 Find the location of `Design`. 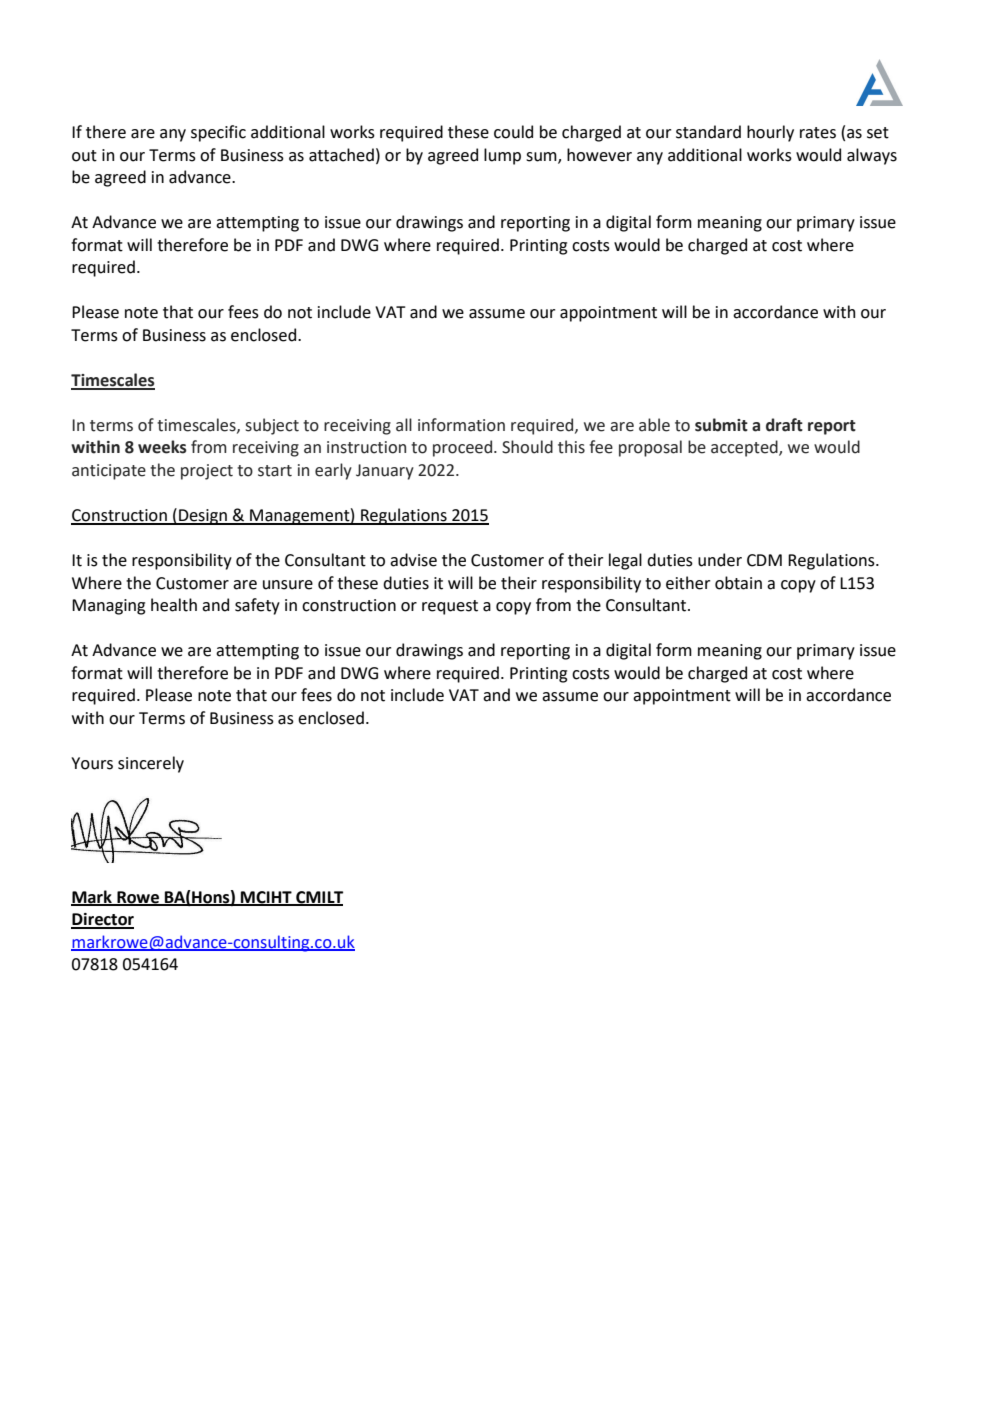

Design is located at coordinates (203, 517).
